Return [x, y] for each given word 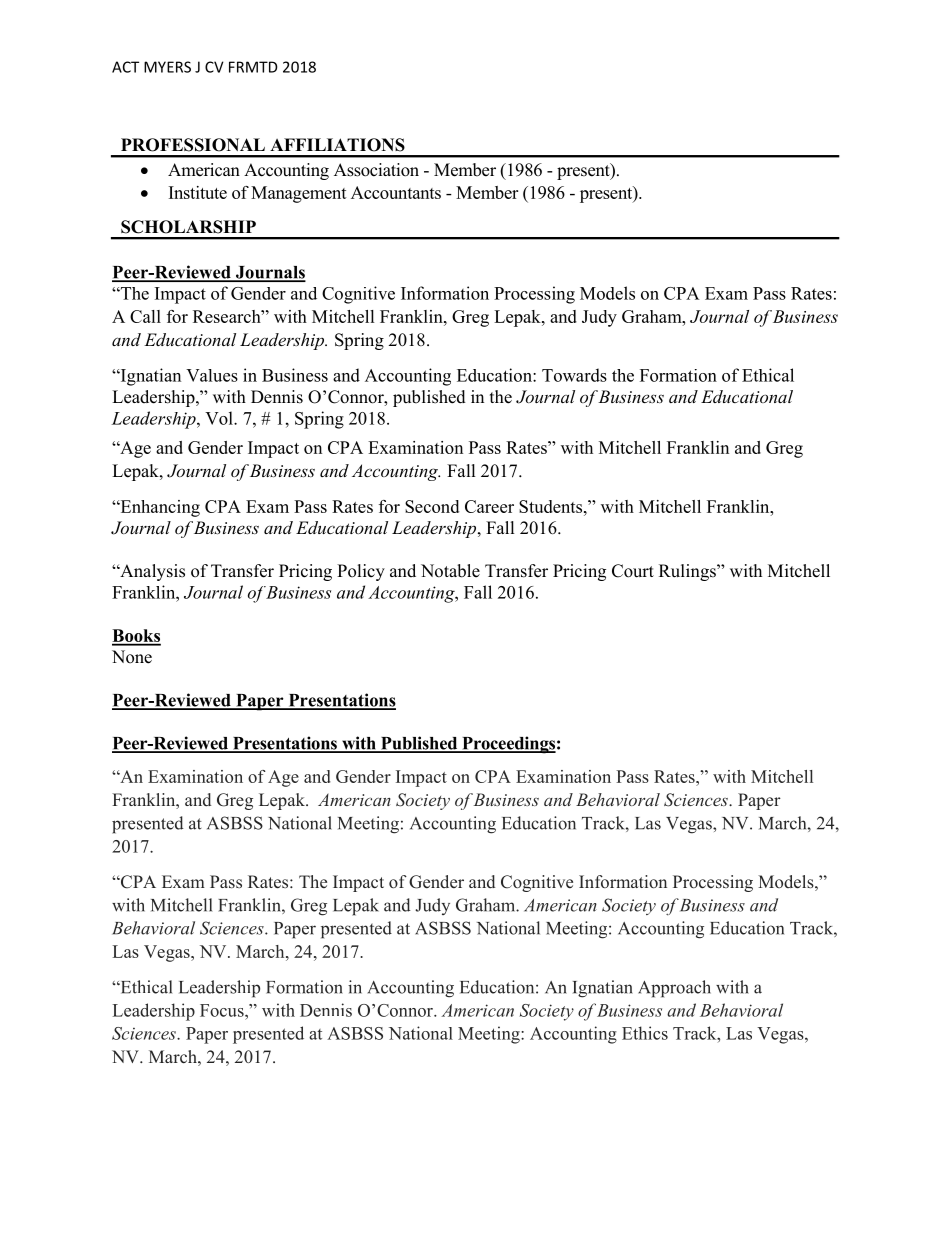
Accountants [396, 192]
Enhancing [159, 508]
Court [633, 571]
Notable [450, 571]
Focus [223, 1010]
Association [376, 170]
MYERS [167, 67]
